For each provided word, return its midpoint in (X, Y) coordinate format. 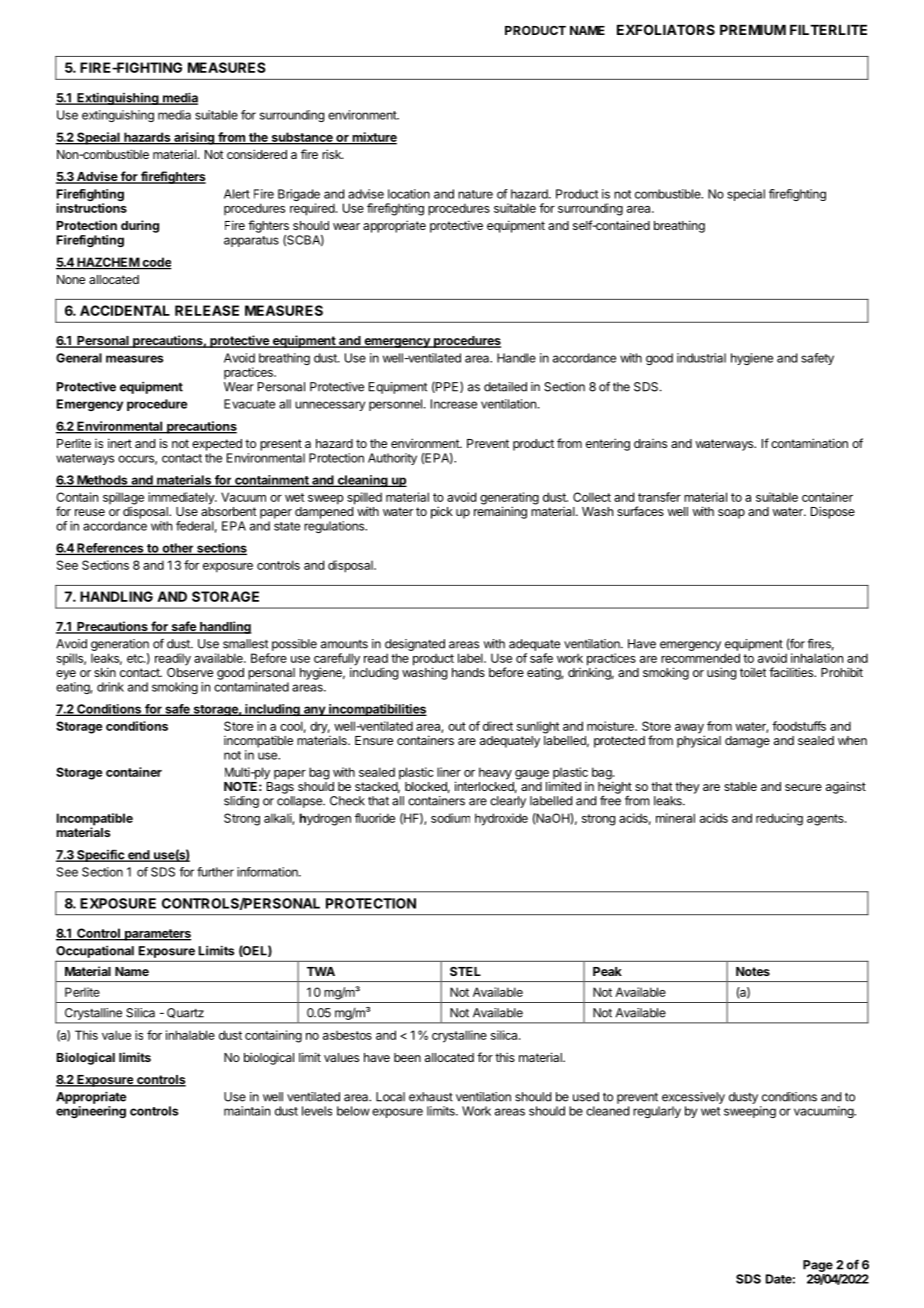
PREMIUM (753, 30)
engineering (91, 1112)
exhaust (431, 1097)
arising (194, 138)
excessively (693, 1098)
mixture (373, 138)
